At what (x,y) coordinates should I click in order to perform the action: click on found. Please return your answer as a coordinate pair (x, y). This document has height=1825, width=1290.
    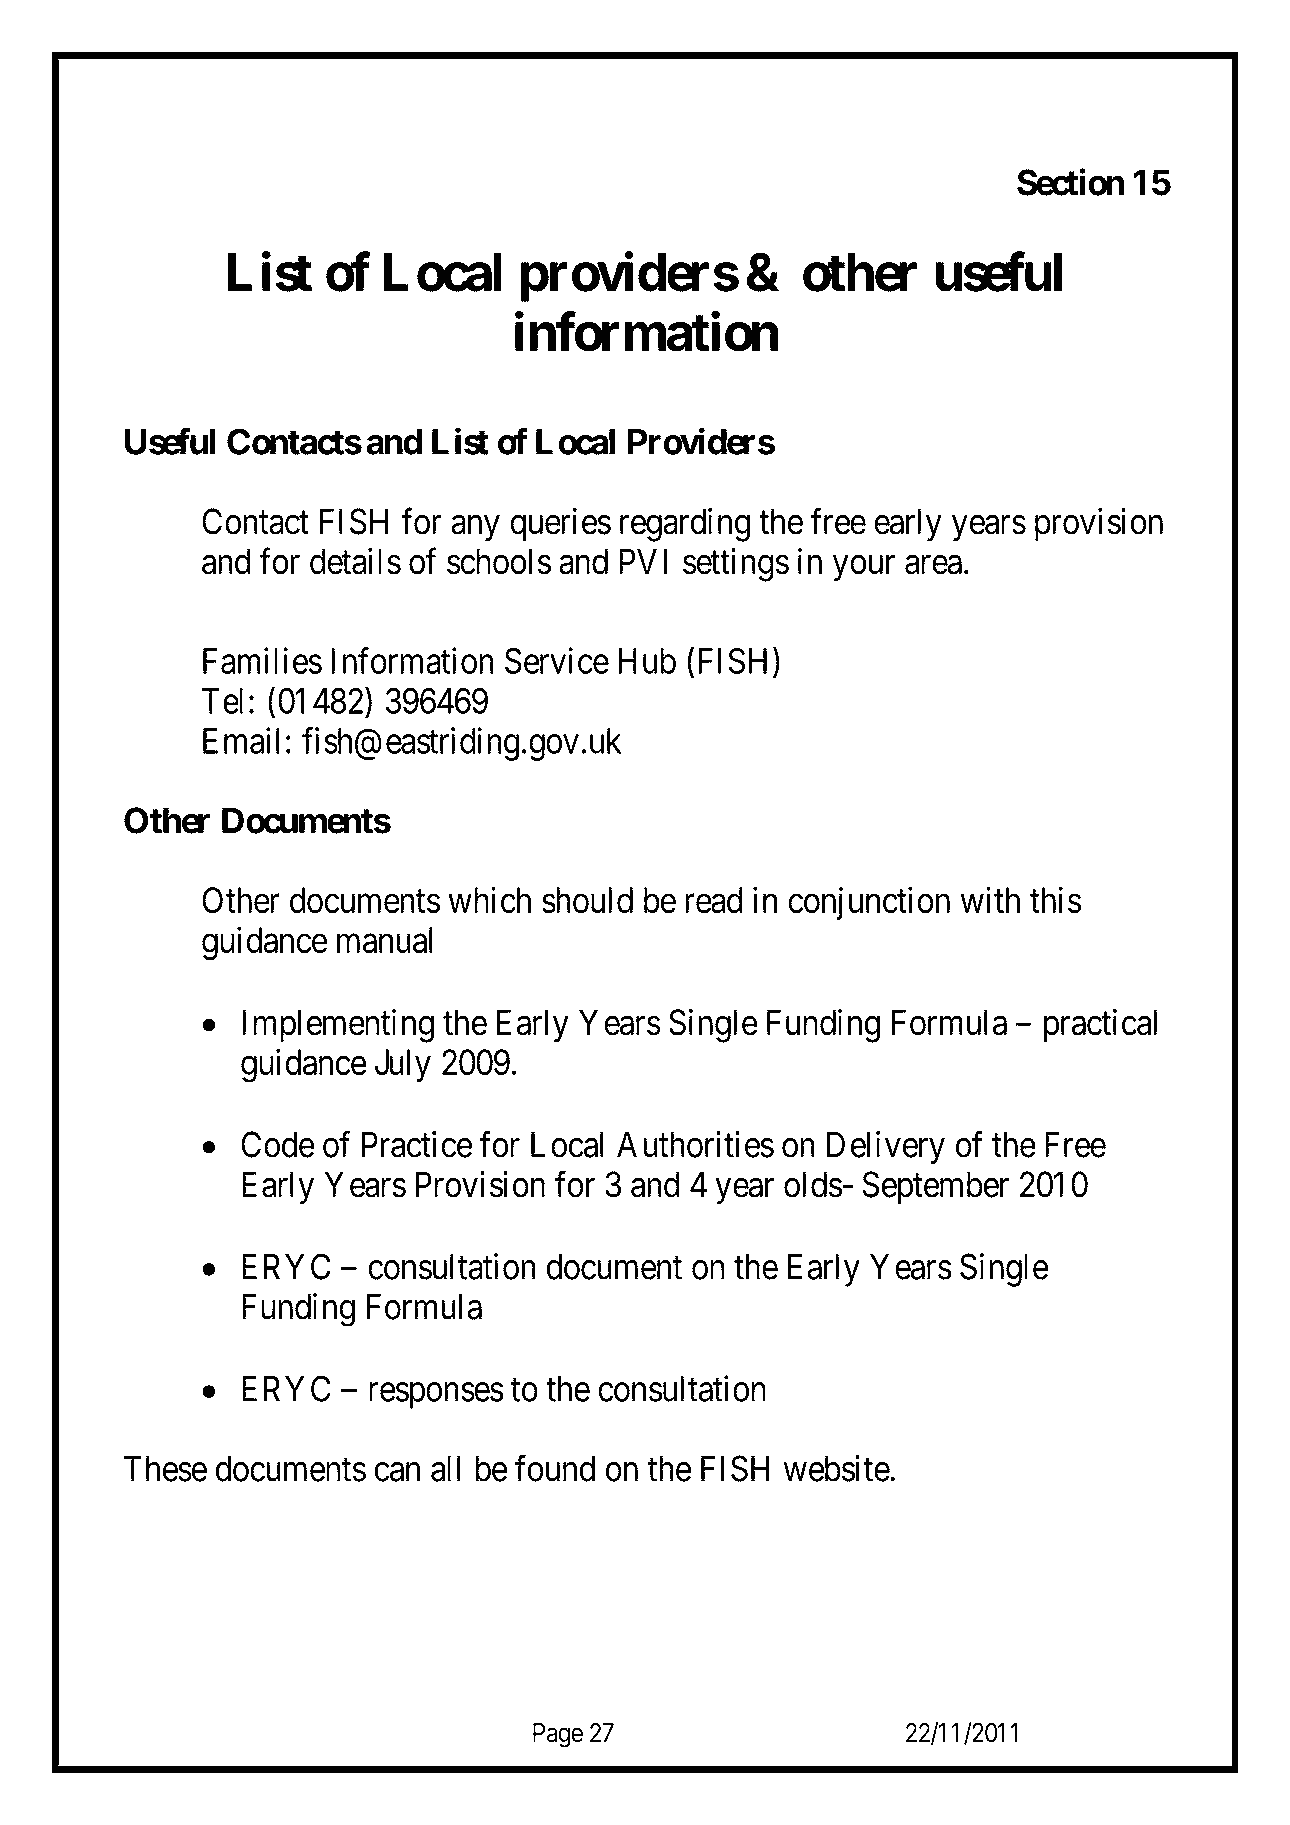
    Looking at the image, I should click on (555, 1468).
